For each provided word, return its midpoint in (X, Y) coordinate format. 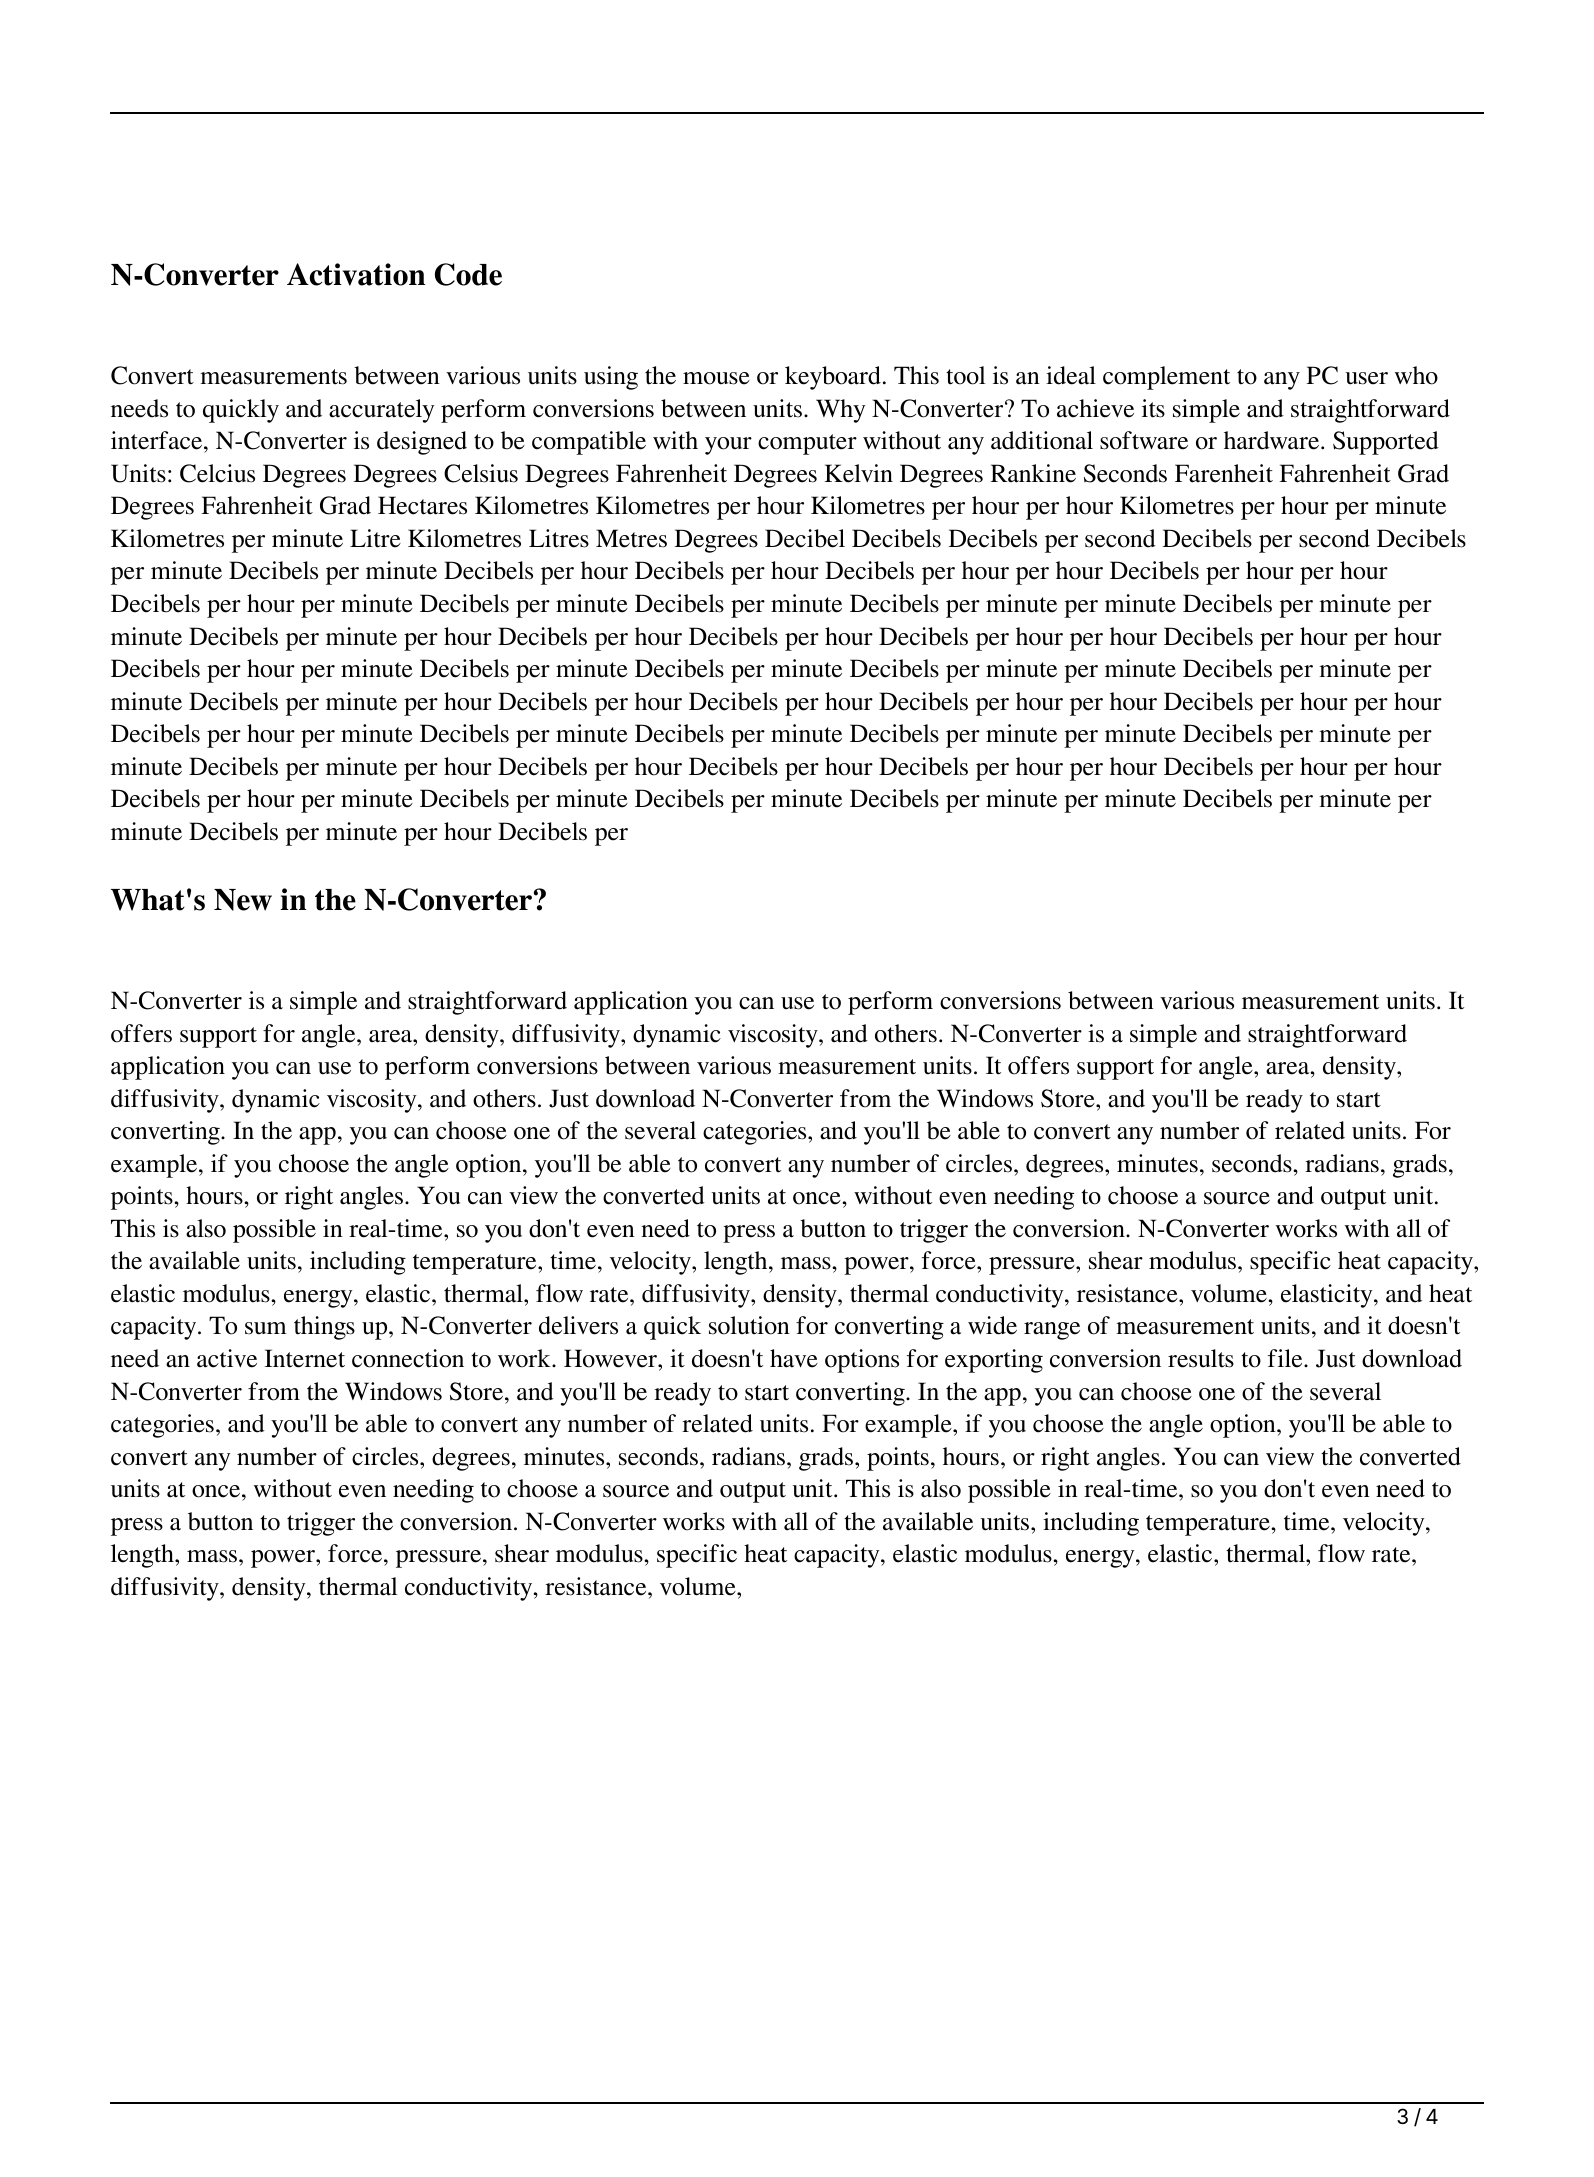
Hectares (422, 505)
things (324, 1328)
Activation (356, 274)
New (243, 900)
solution (749, 1325)
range (1052, 1331)
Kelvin (859, 473)
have (794, 1358)
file (1286, 1358)
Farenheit (1224, 473)
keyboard (833, 378)
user (1366, 378)
